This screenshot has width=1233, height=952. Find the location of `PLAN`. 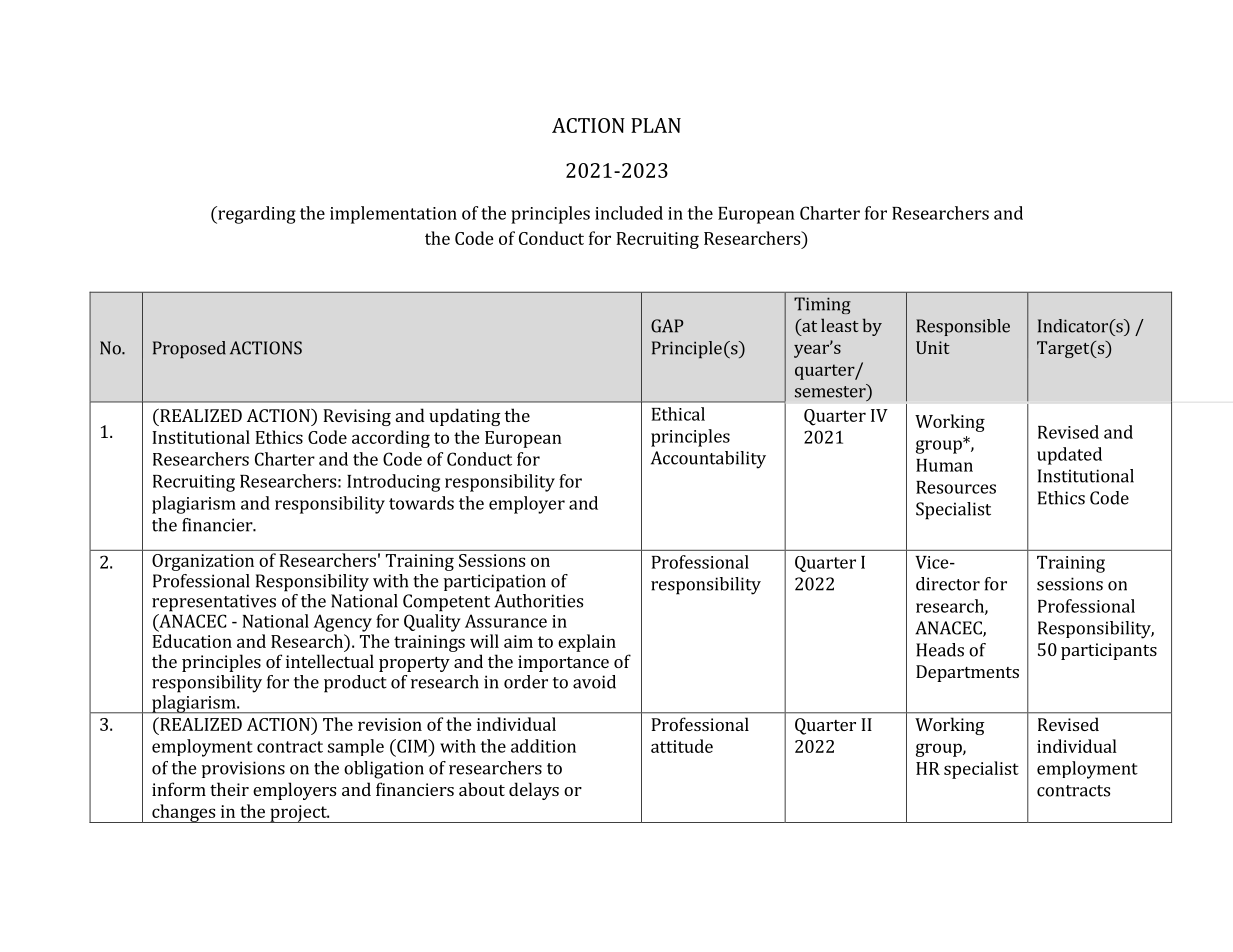

PLAN is located at coordinates (656, 125).
